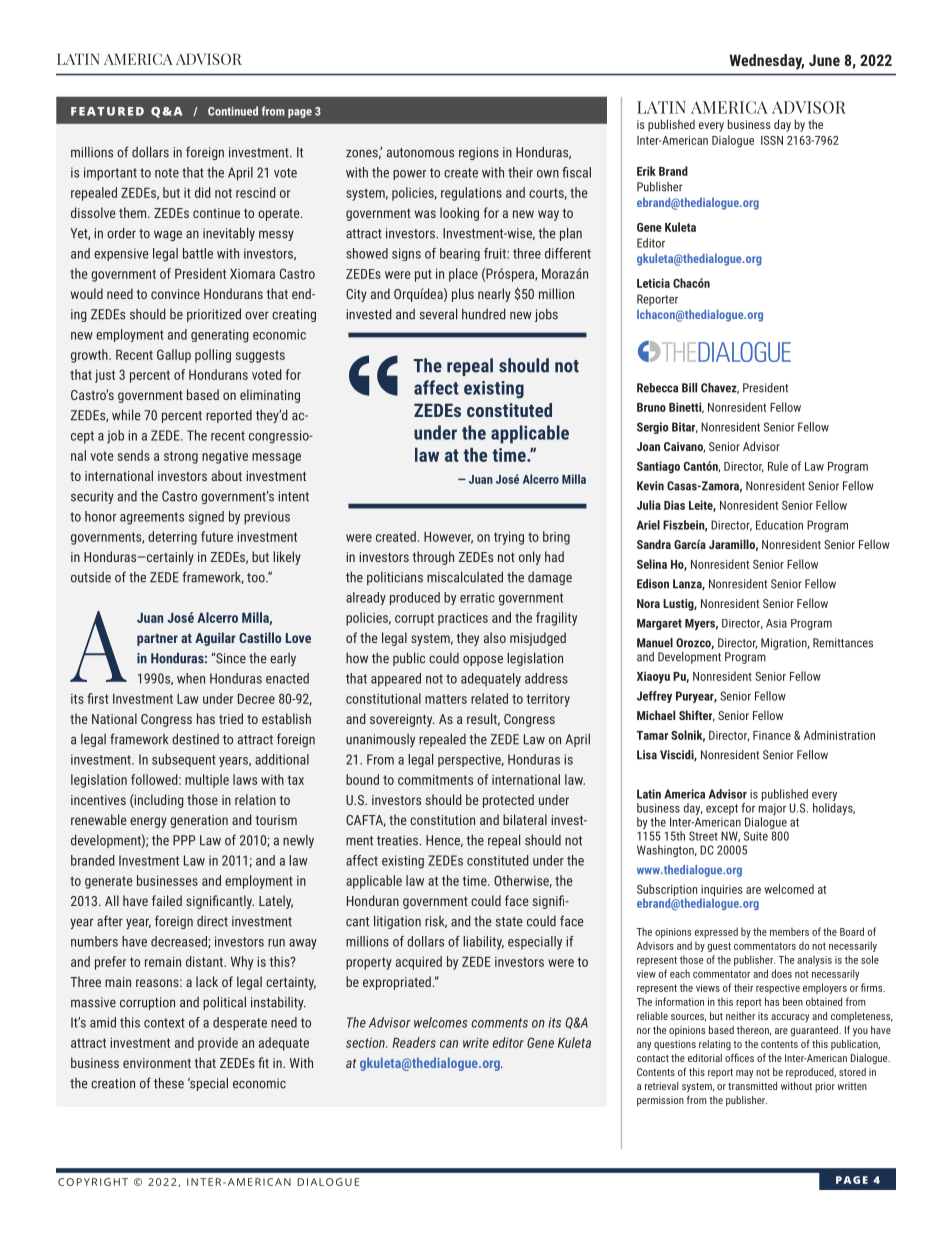 This screenshot has width=952, height=1233. What do you see at coordinates (484, 314) in the screenshot?
I see `hundred` at bounding box center [484, 314].
